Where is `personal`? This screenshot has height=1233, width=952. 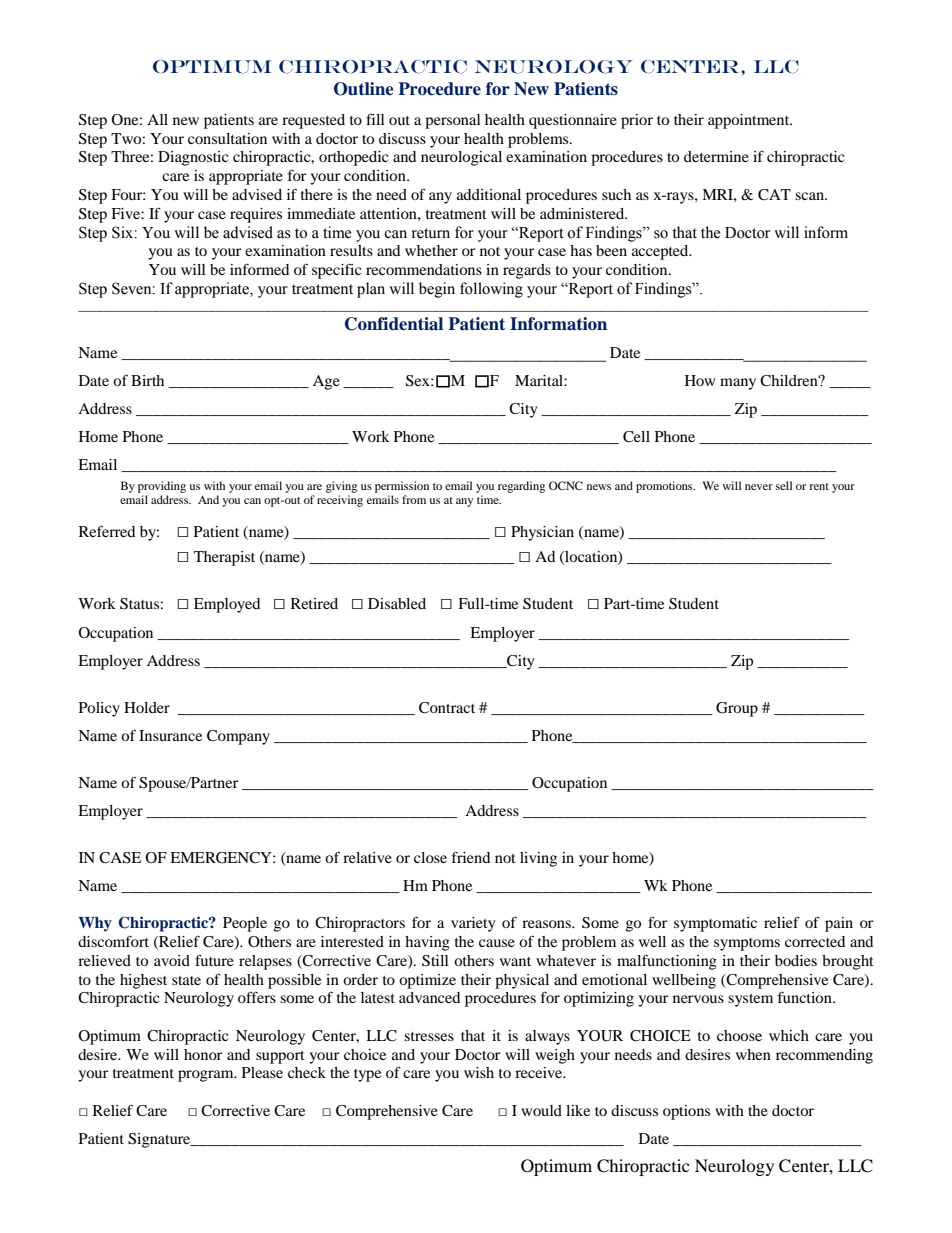 personal is located at coordinates (453, 121).
